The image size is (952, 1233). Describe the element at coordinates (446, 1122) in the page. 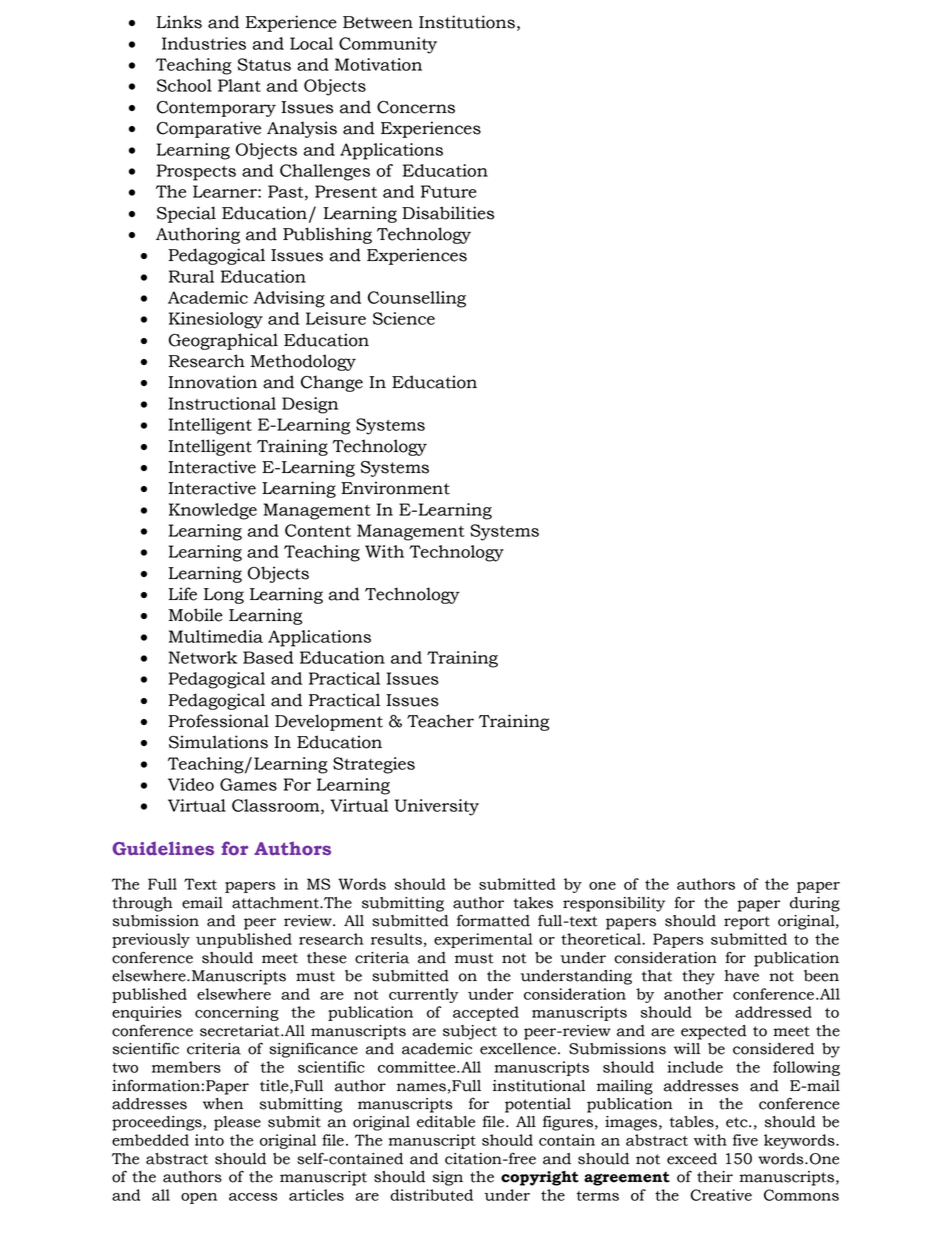

I see `editable` at that location.
